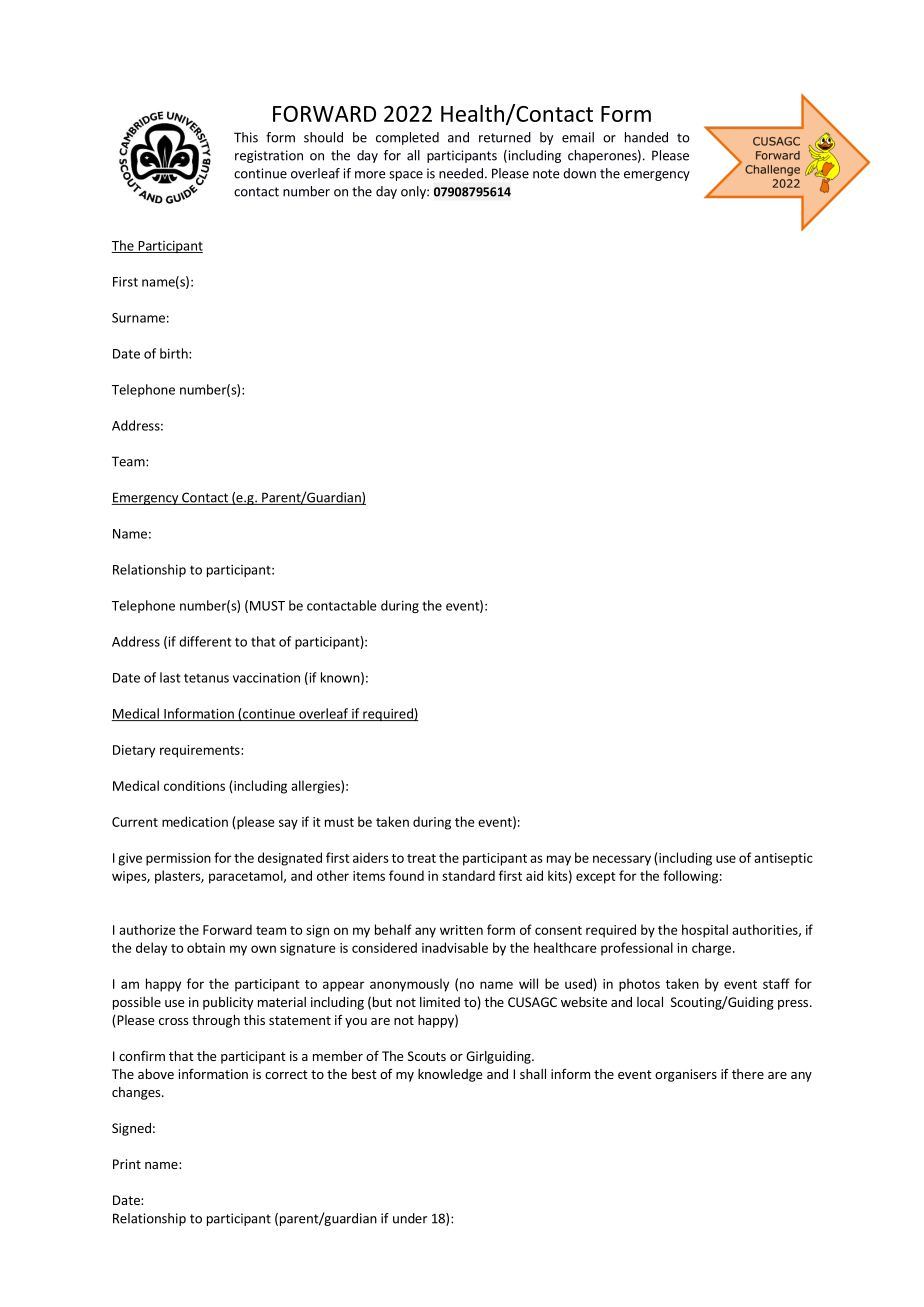 The height and width of the document is (1307, 924). I want to click on conditions, so click(194, 785).
